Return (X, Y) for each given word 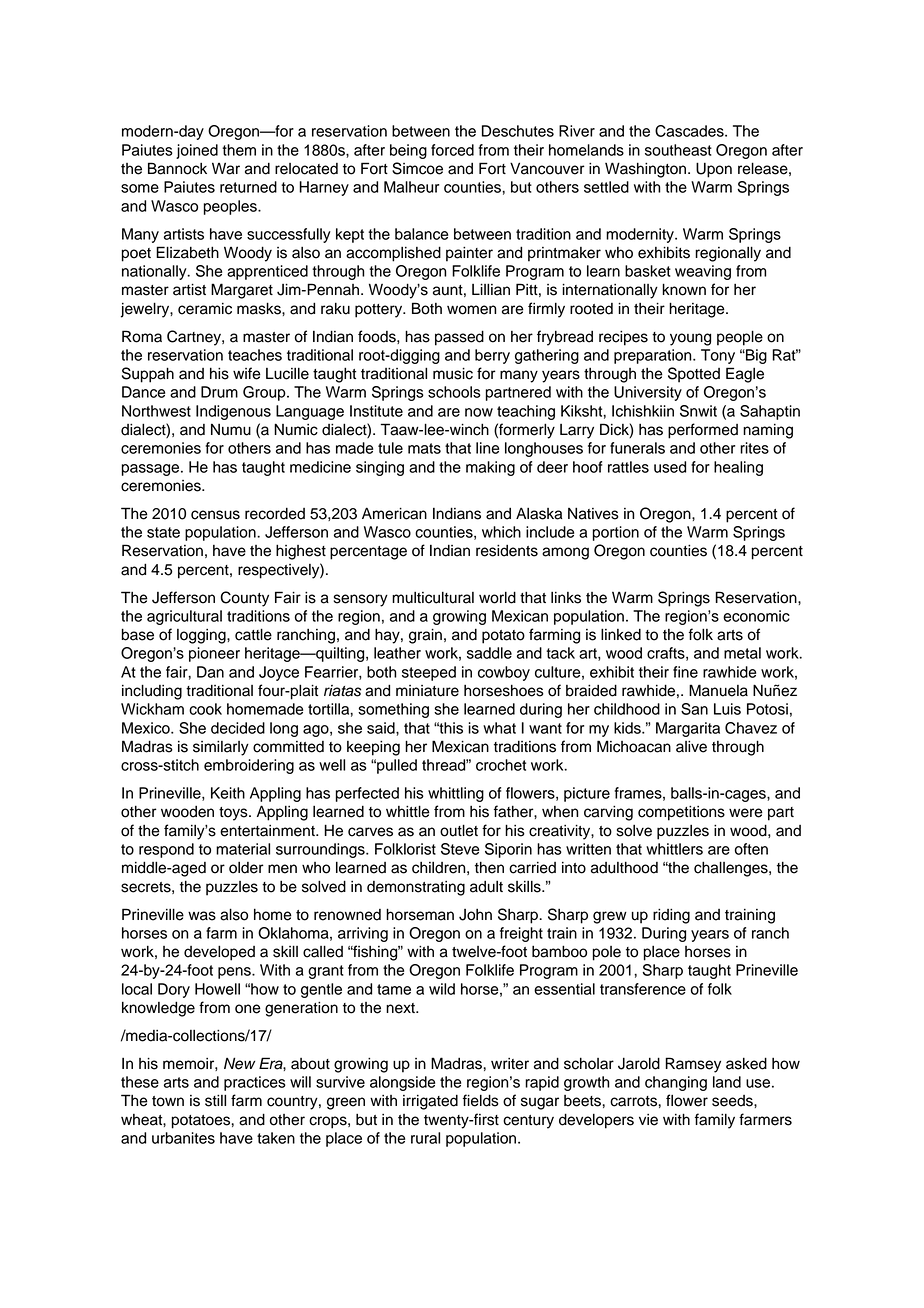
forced (452, 150)
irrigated (430, 1102)
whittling (456, 794)
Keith (228, 793)
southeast (678, 150)
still (215, 1100)
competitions (681, 813)
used (670, 467)
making (490, 468)
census (215, 515)
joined (197, 151)
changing (676, 1083)
